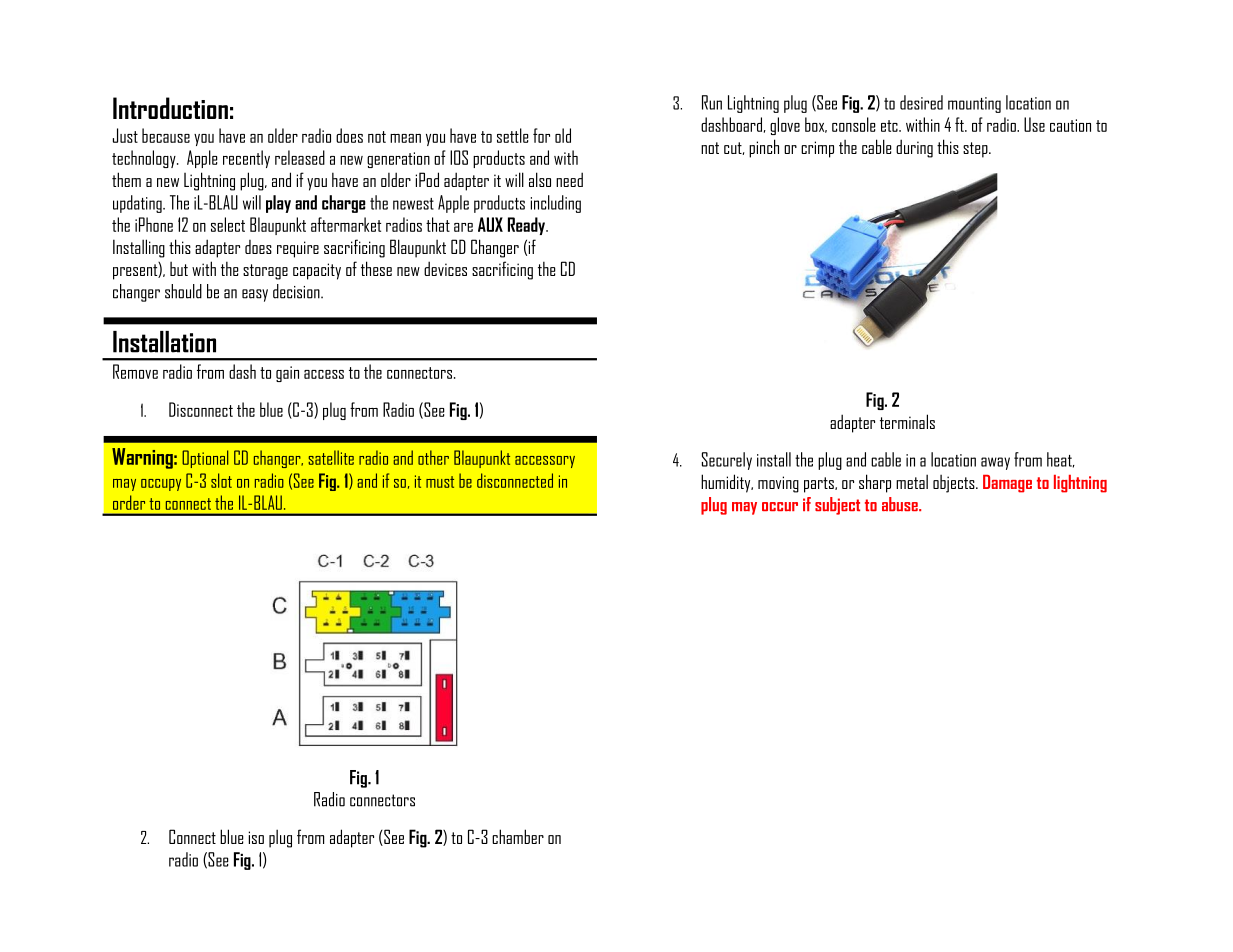  What do you see at coordinates (780, 506) in the image?
I see `occur` at bounding box center [780, 506].
